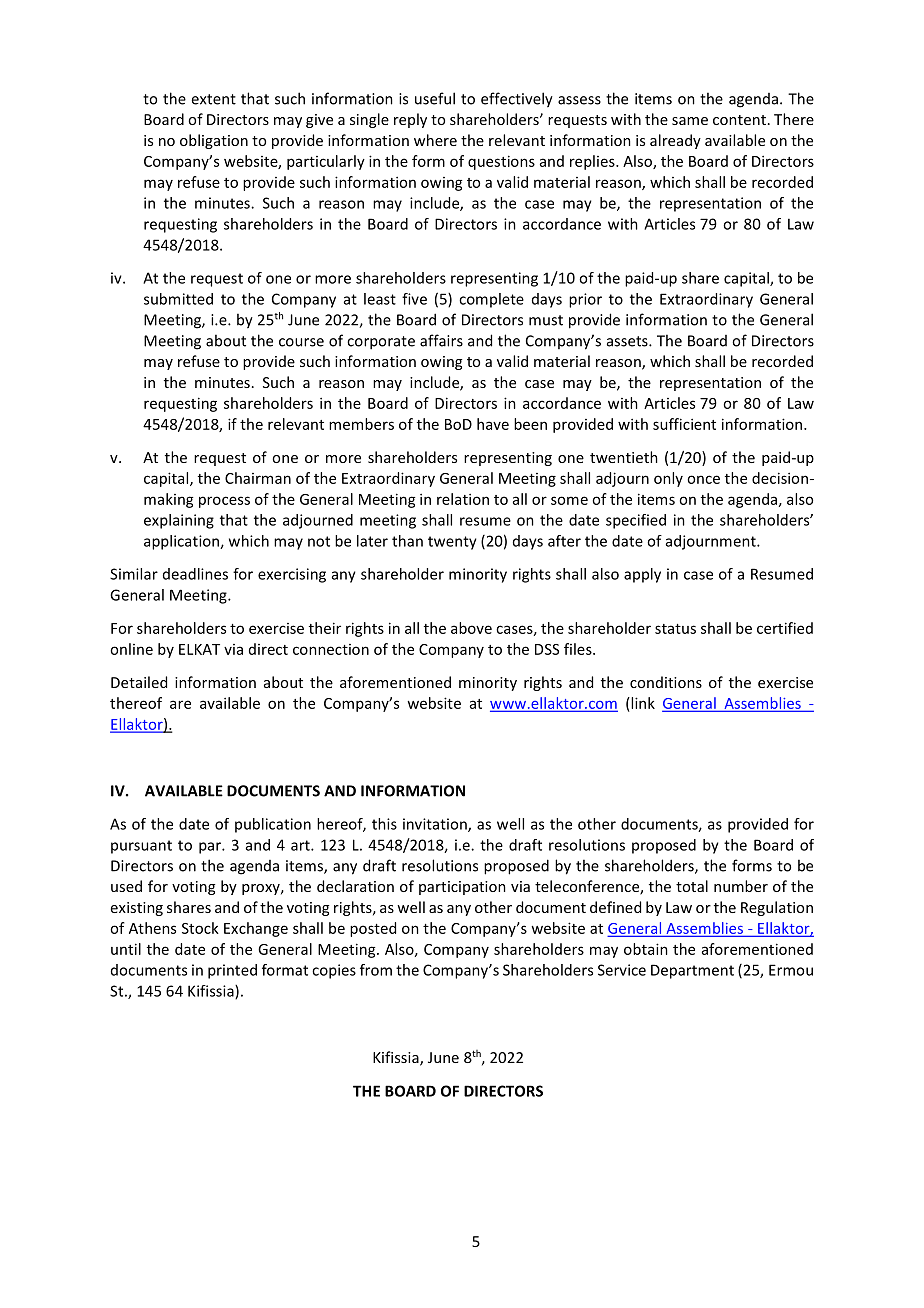  What do you see at coordinates (636, 521) in the document?
I see `specified` at bounding box center [636, 521].
